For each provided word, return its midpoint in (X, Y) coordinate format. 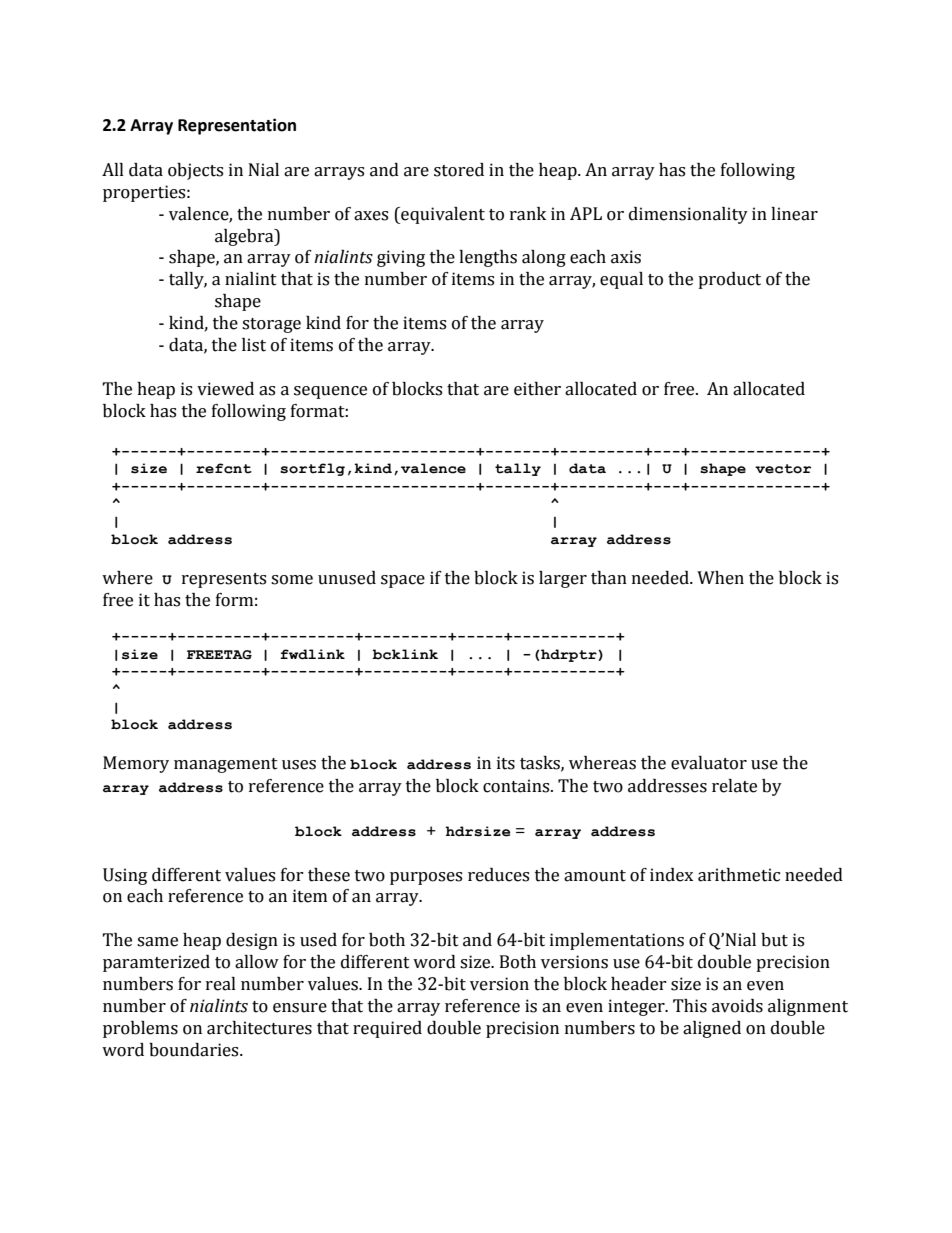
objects (195, 171)
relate (734, 786)
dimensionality (688, 215)
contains (517, 786)
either (537, 389)
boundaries (195, 1050)
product (729, 280)
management (226, 765)
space (403, 581)
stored (459, 170)
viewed (225, 389)
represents (224, 580)
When (720, 578)
